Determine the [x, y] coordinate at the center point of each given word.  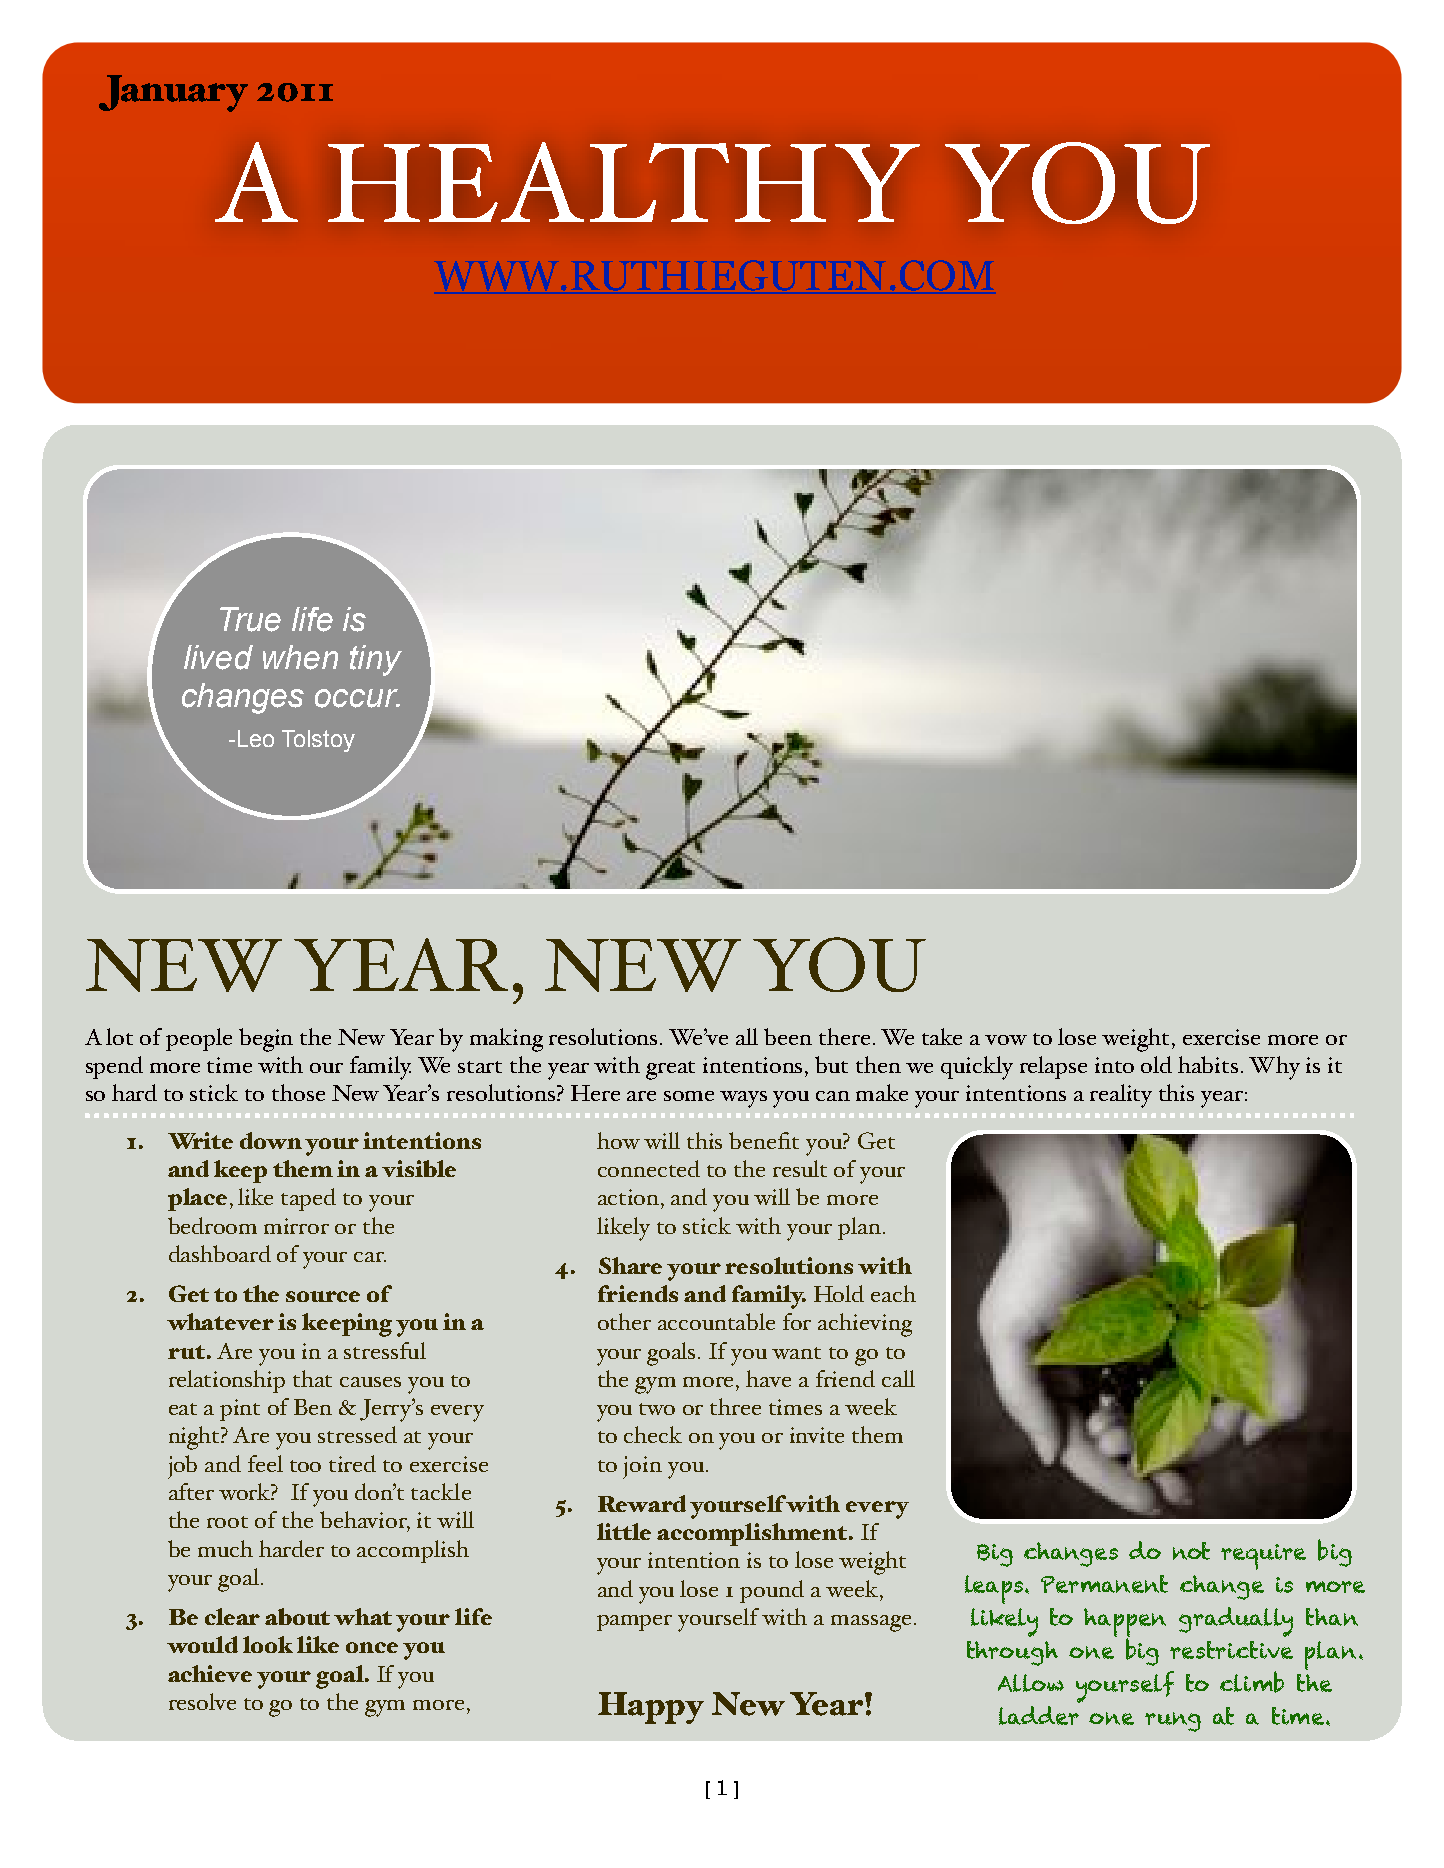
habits [1208, 1064]
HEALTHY [624, 182]
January [173, 93]
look [268, 1644]
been [788, 1036]
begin [266, 1040]
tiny [376, 660]
